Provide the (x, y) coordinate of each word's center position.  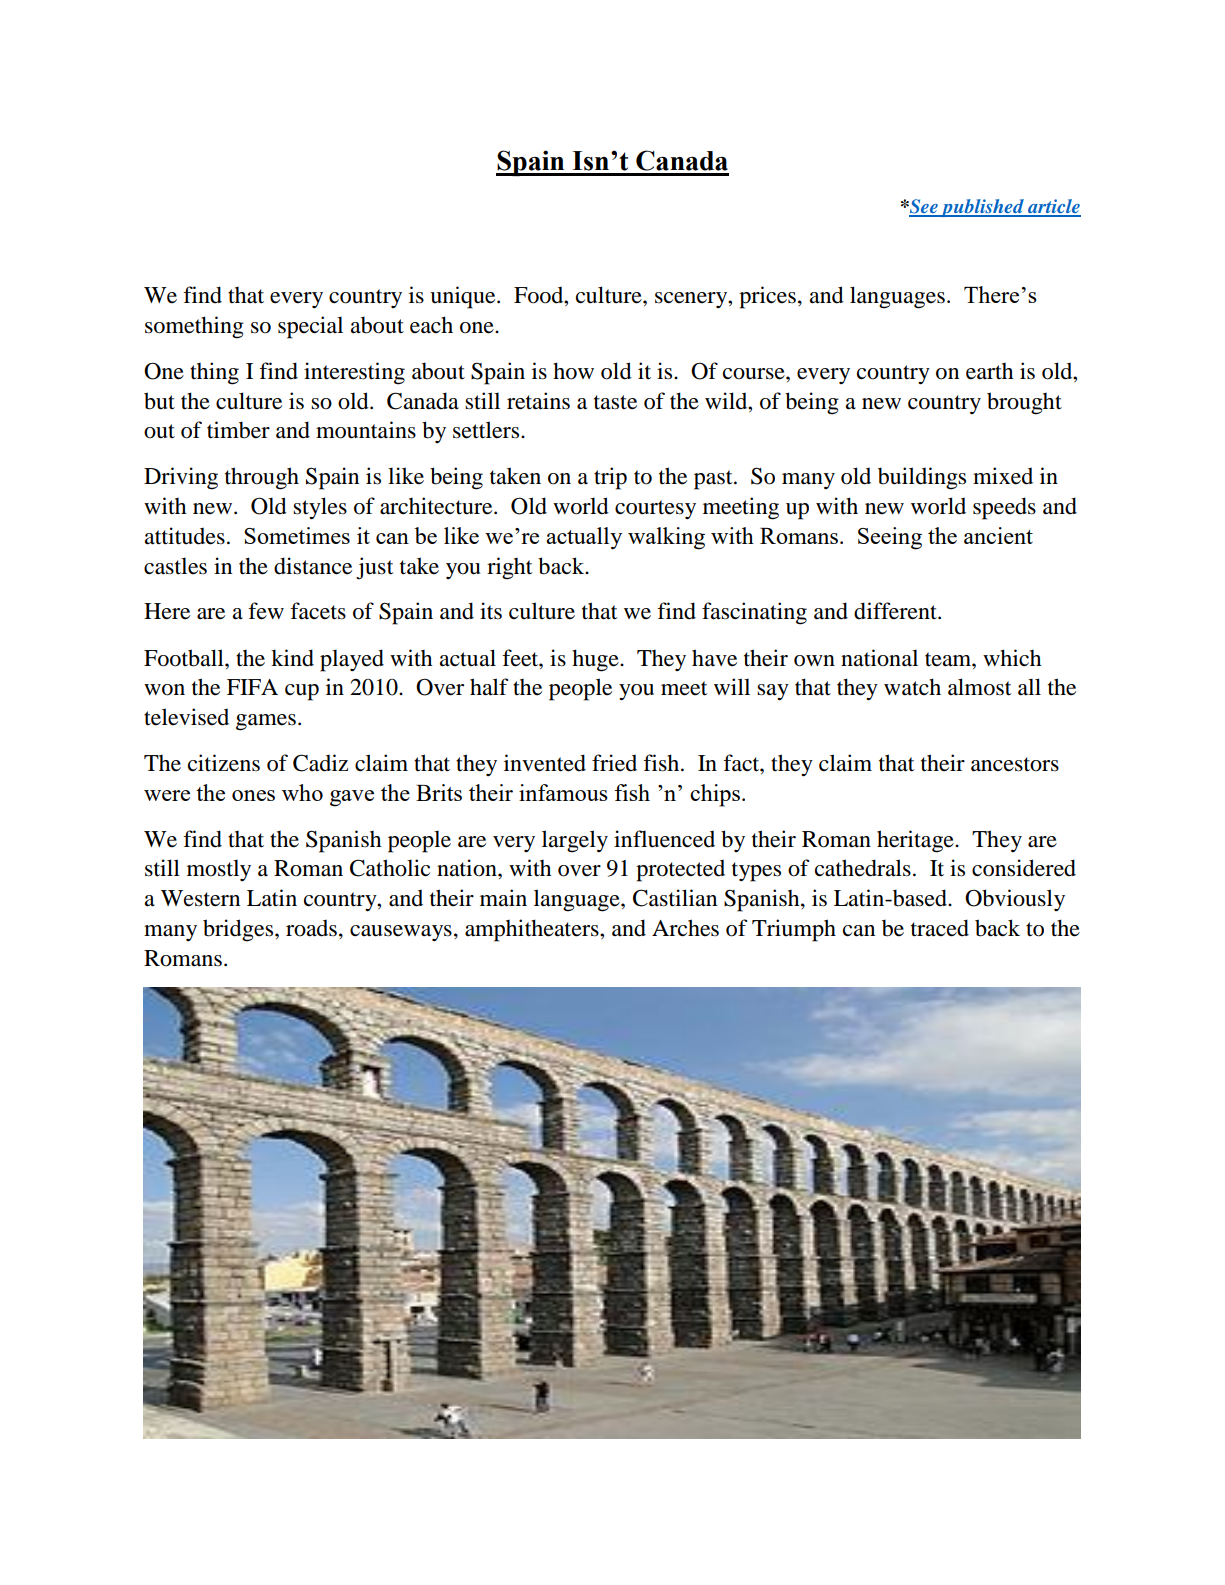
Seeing (890, 538)
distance (313, 566)
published (982, 208)
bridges (239, 930)
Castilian (675, 898)
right (509, 568)
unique (464, 297)
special (310, 327)
